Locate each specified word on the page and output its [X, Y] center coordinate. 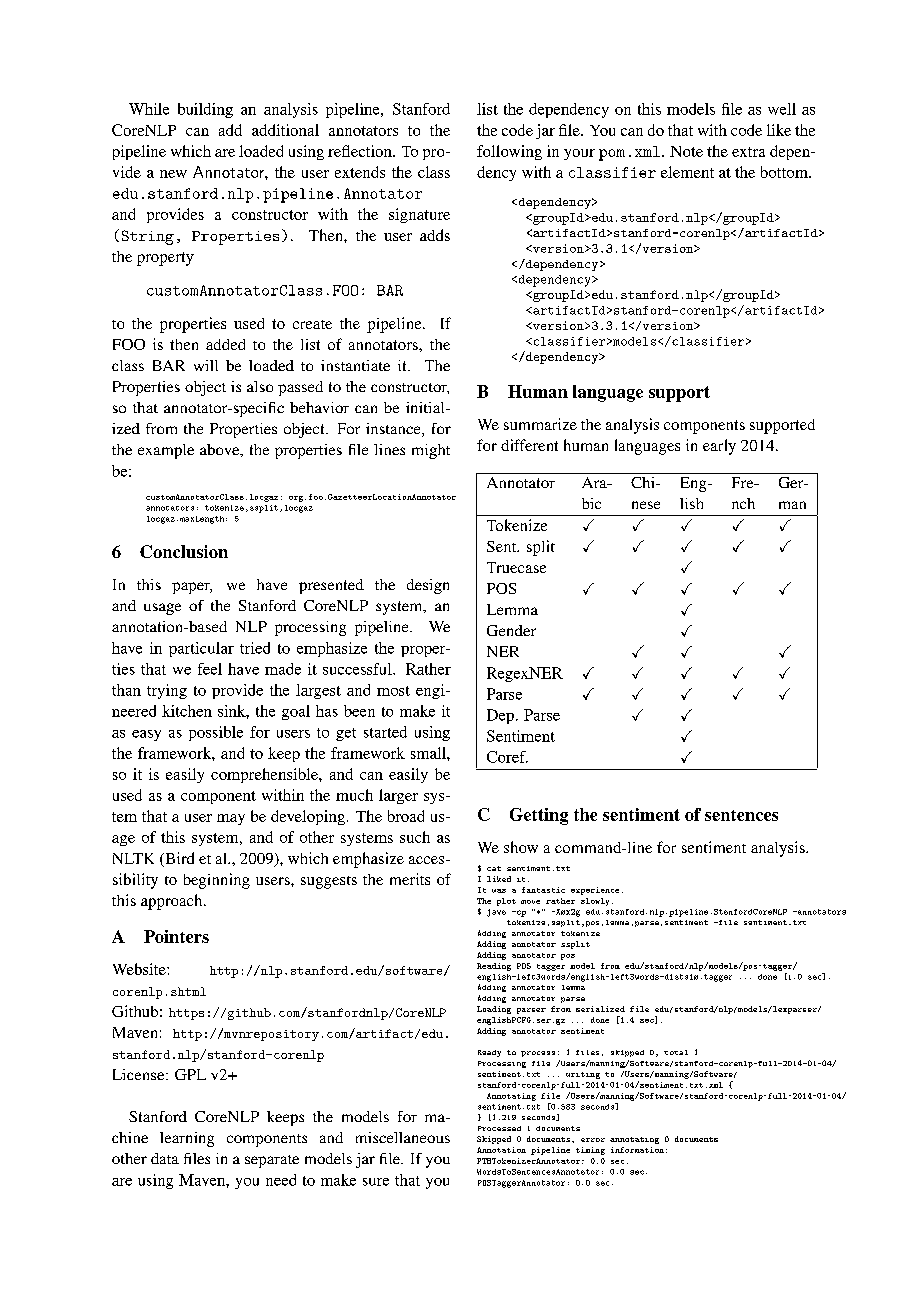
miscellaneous [403, 1137]
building [205, 110]
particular [201, 649]
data [165, 1158]
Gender [511, 630]
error [593, 1140]
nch [743, 503]
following [509, 152]
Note [686, 151]
